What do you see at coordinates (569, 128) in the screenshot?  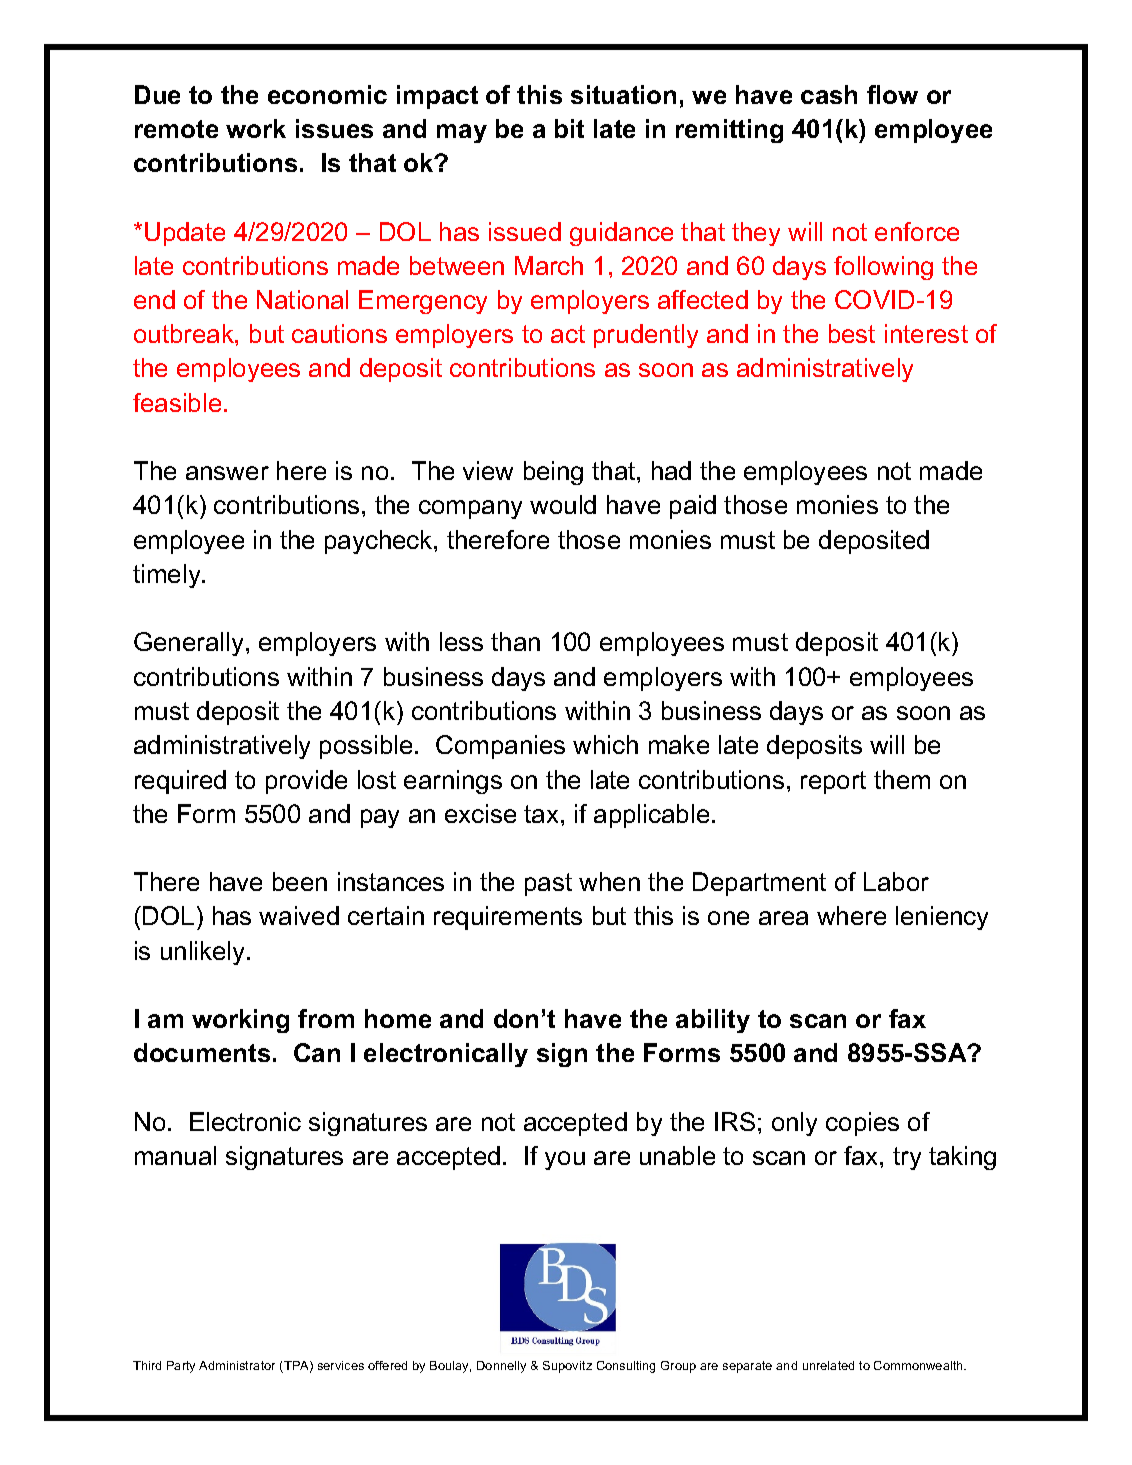 I see `bit` at bounding box center [569, 128].
